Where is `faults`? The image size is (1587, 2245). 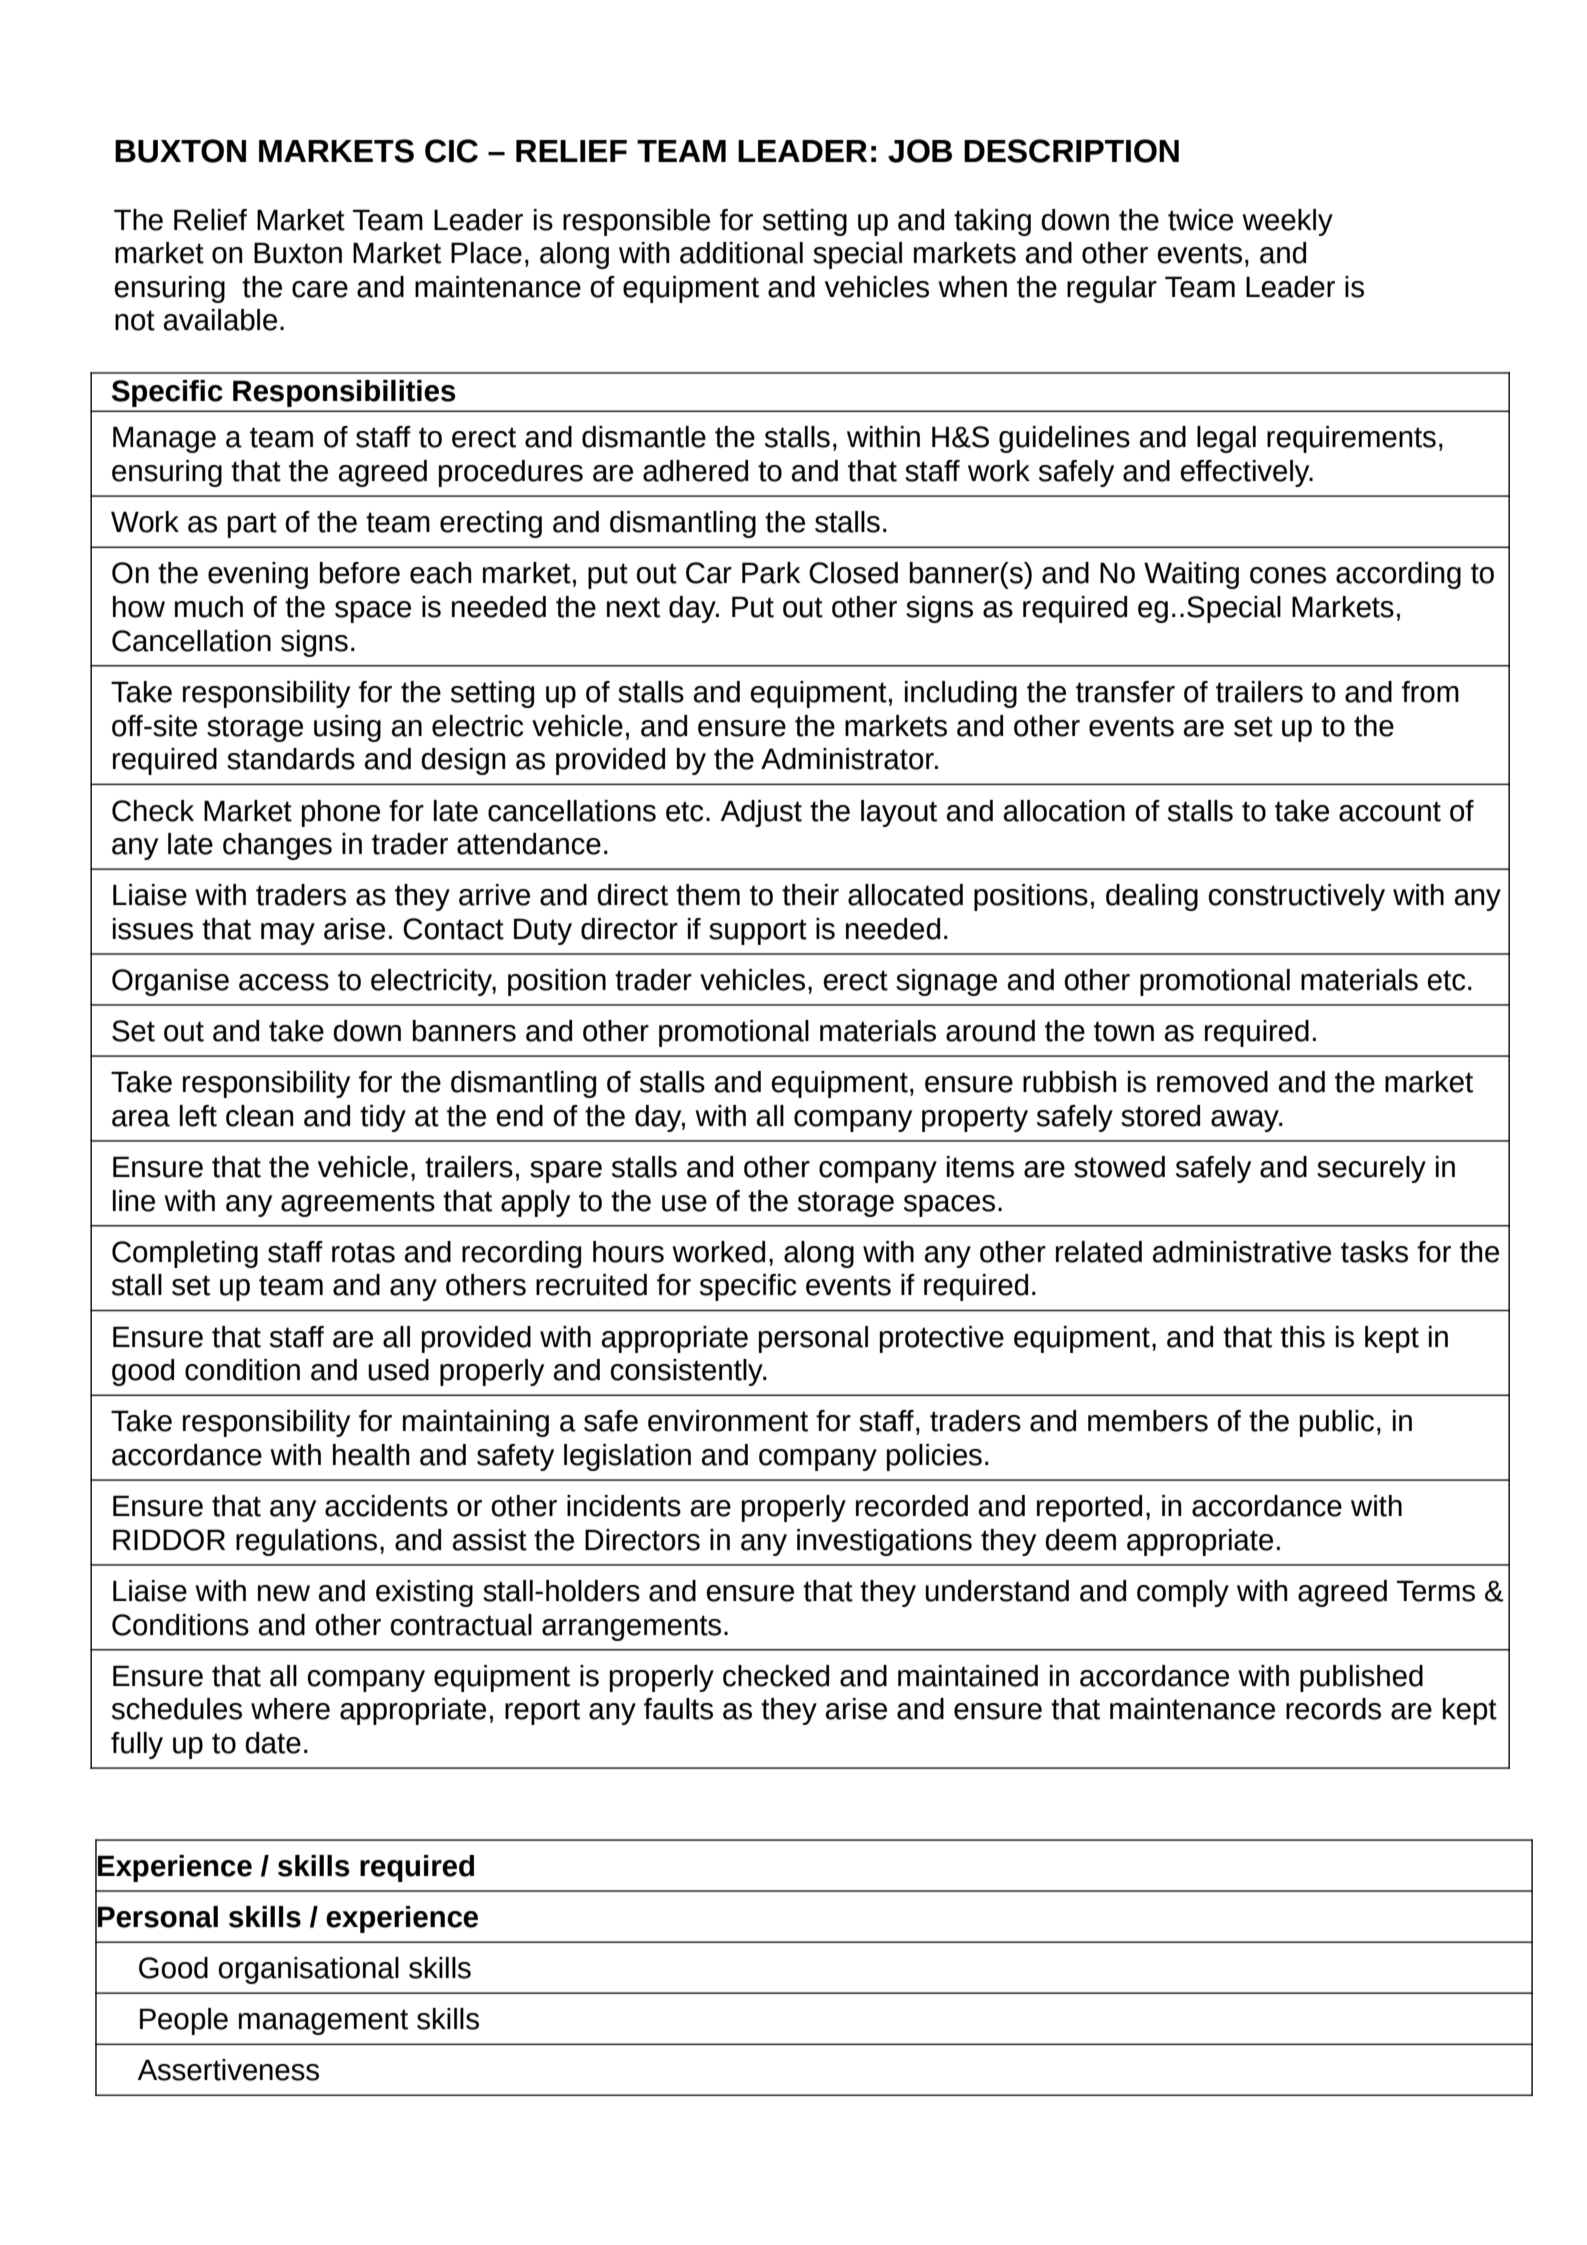 faults is located at coordinates (678, 1709).
